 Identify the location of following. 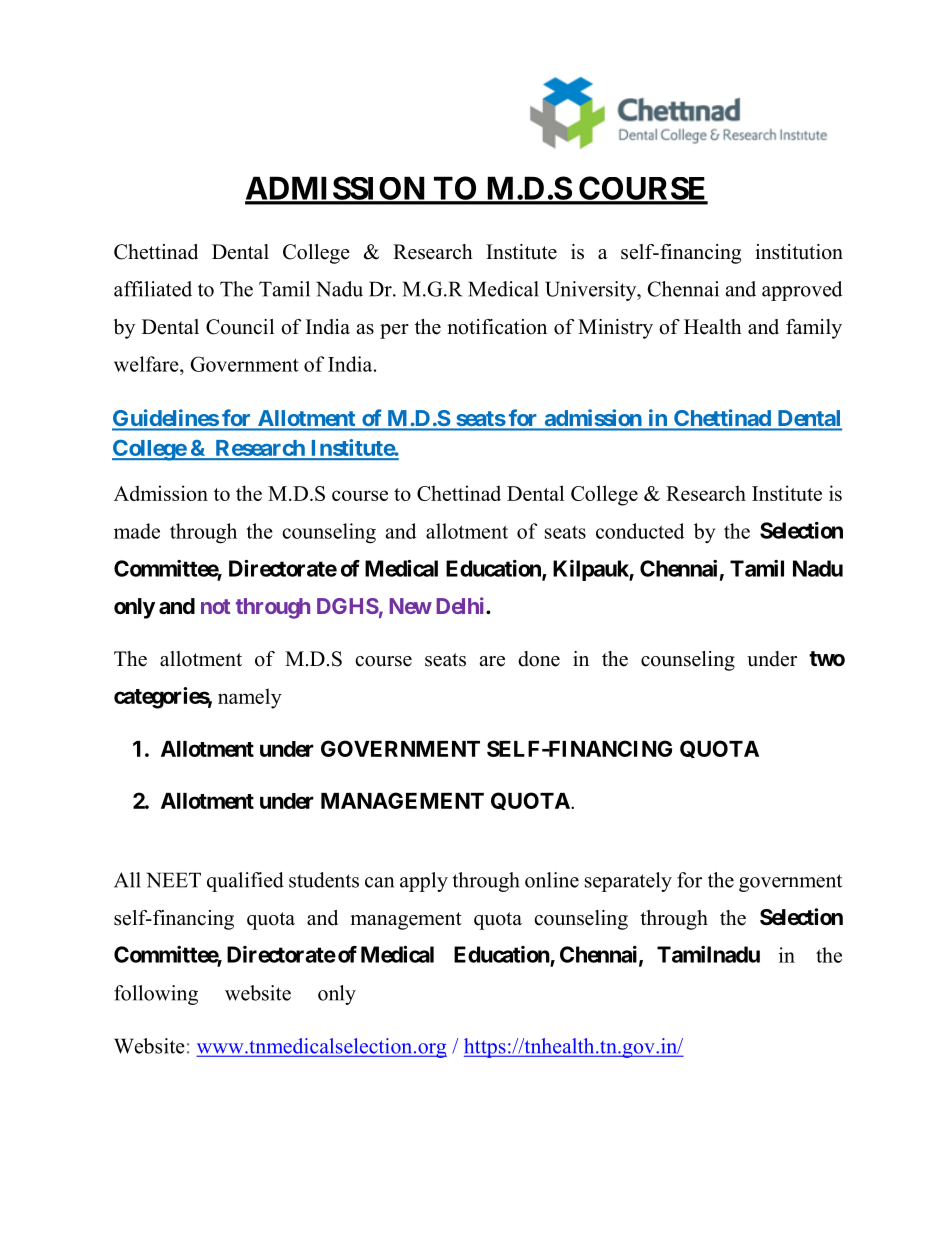
(156, 995).
